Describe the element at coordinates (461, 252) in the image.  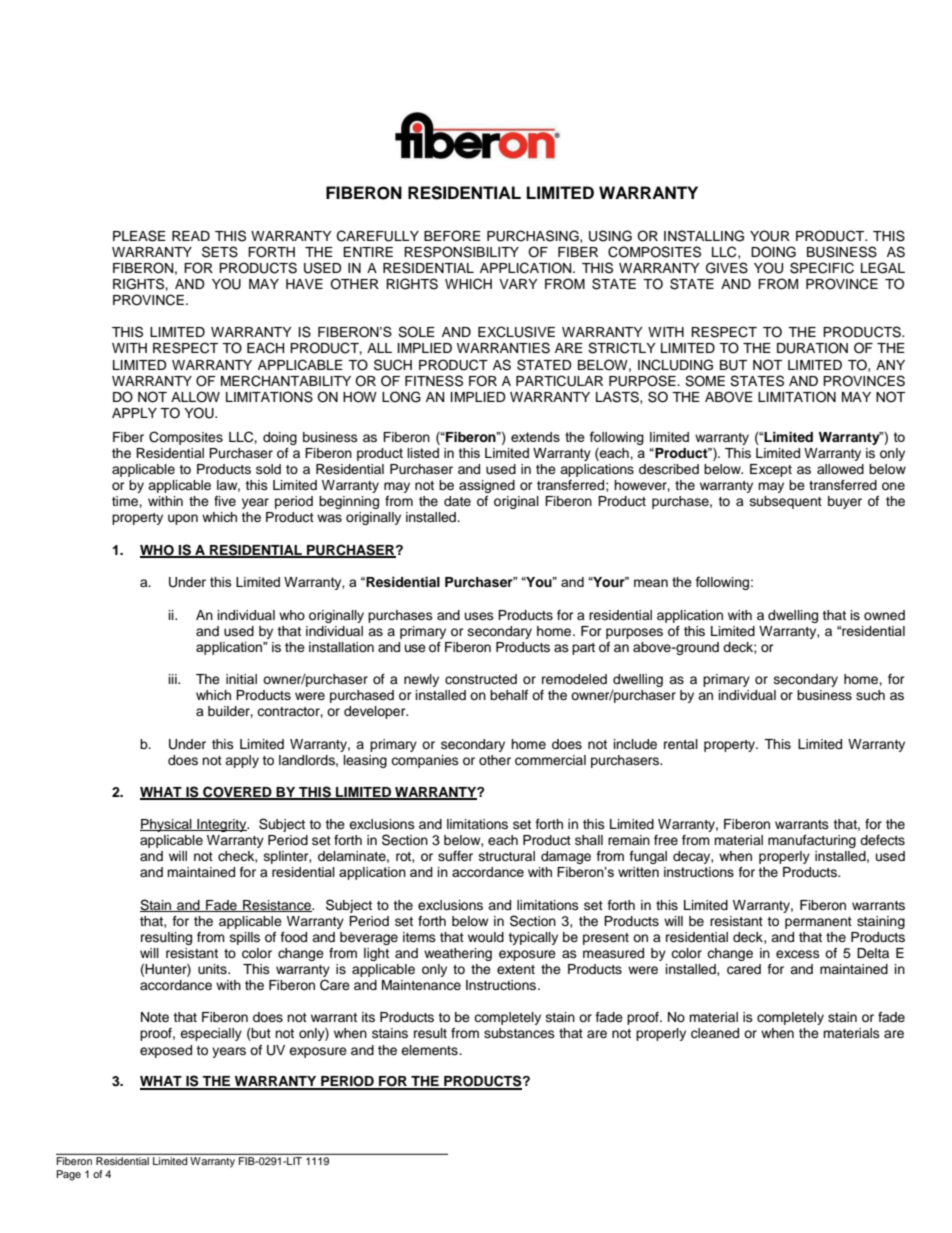
I see `RESPONSIBILITY` at that location.
